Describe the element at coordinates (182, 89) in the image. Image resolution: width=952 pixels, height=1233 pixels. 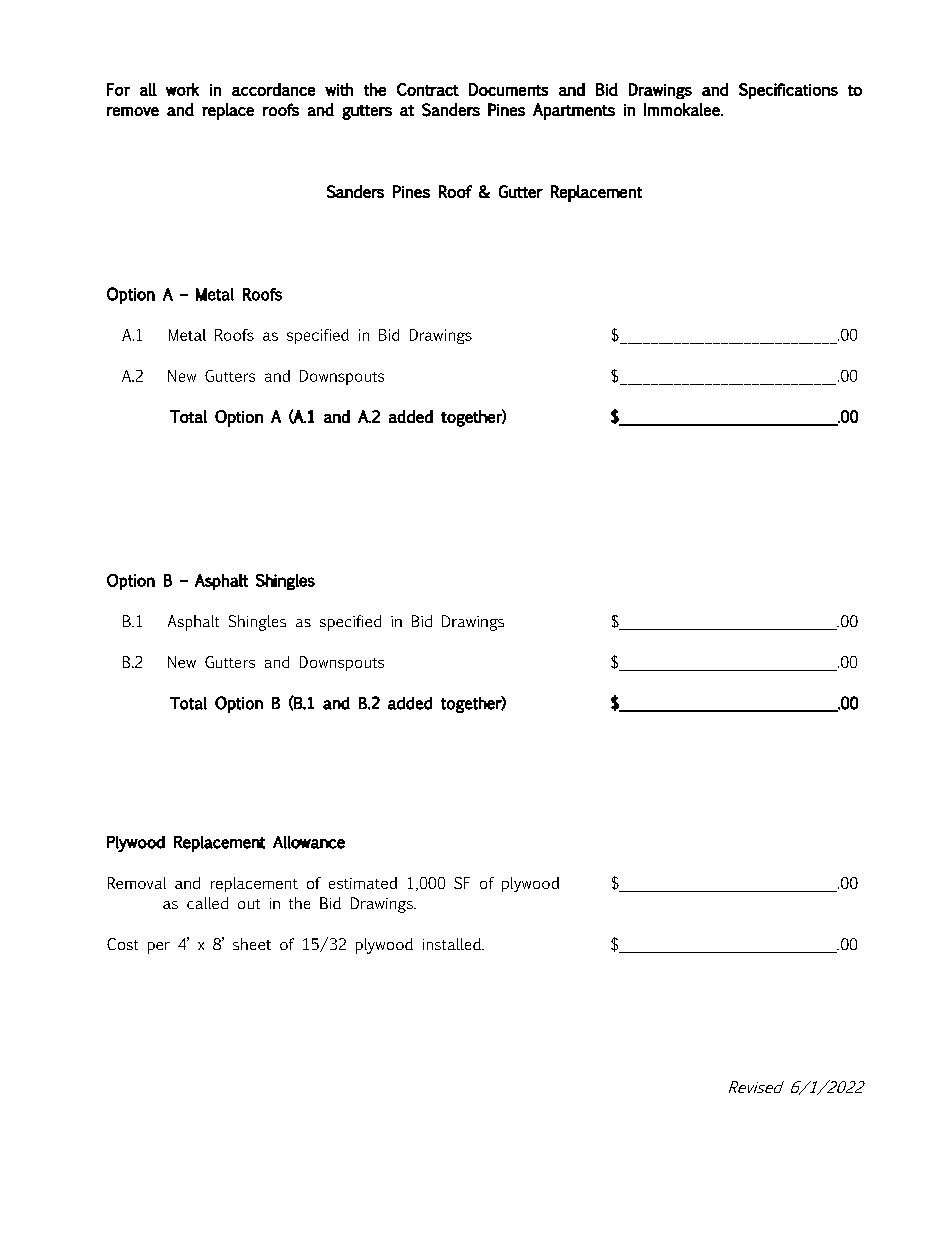
I see `work` at that location.
